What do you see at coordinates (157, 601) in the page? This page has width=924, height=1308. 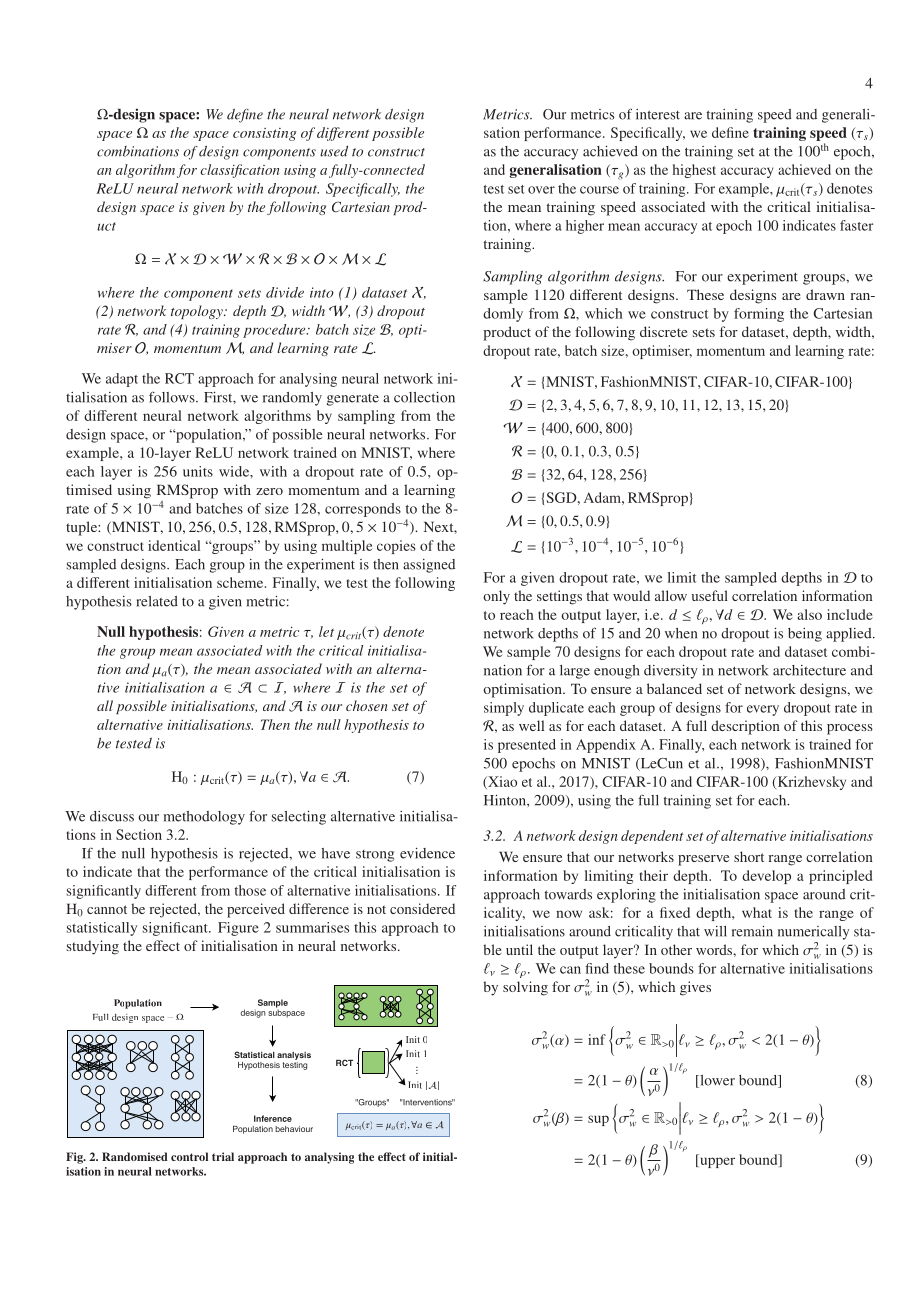 I see `related` at bounding box center [157, 601].
